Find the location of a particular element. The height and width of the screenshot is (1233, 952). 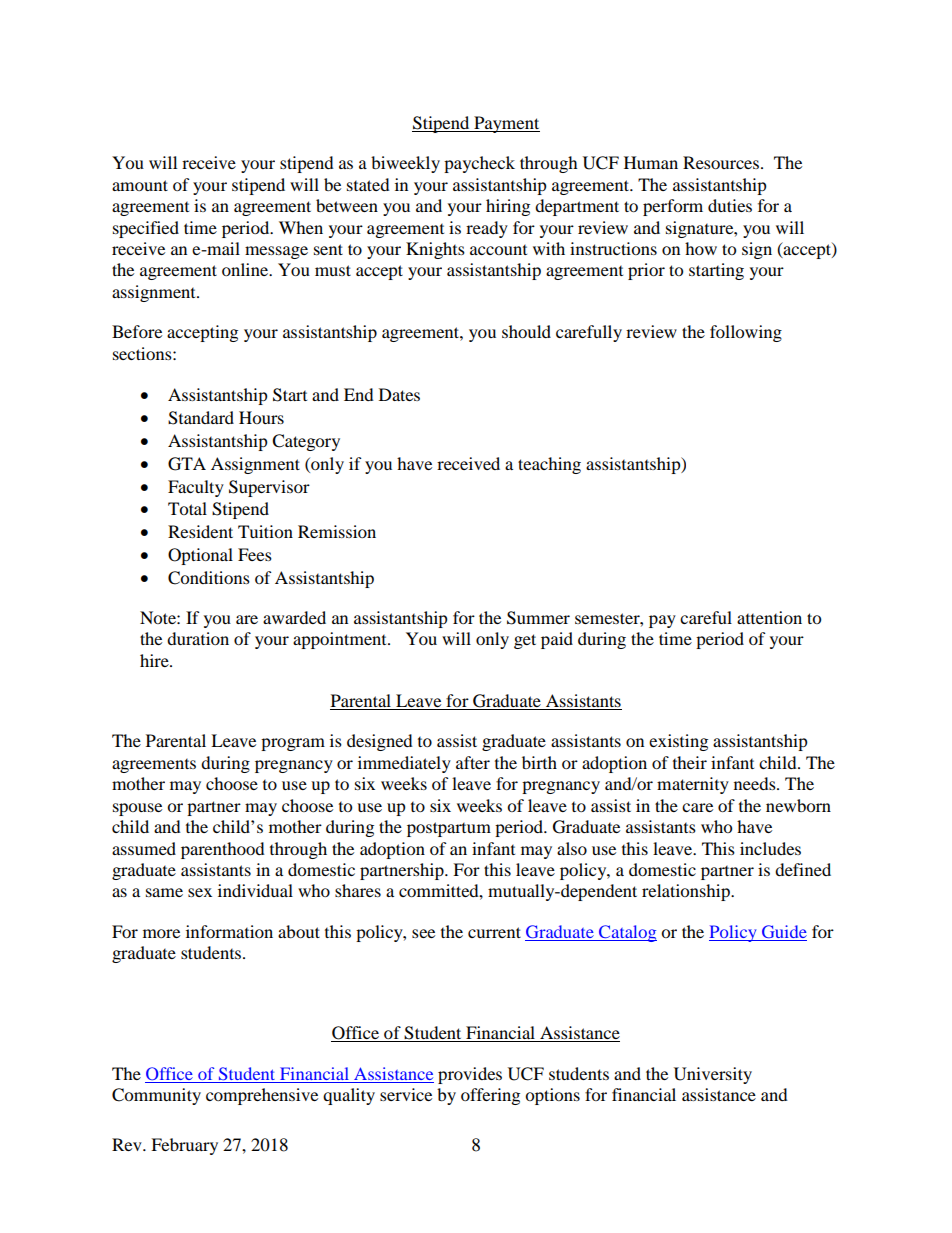

Resources is located at coordinates (721, 162).
